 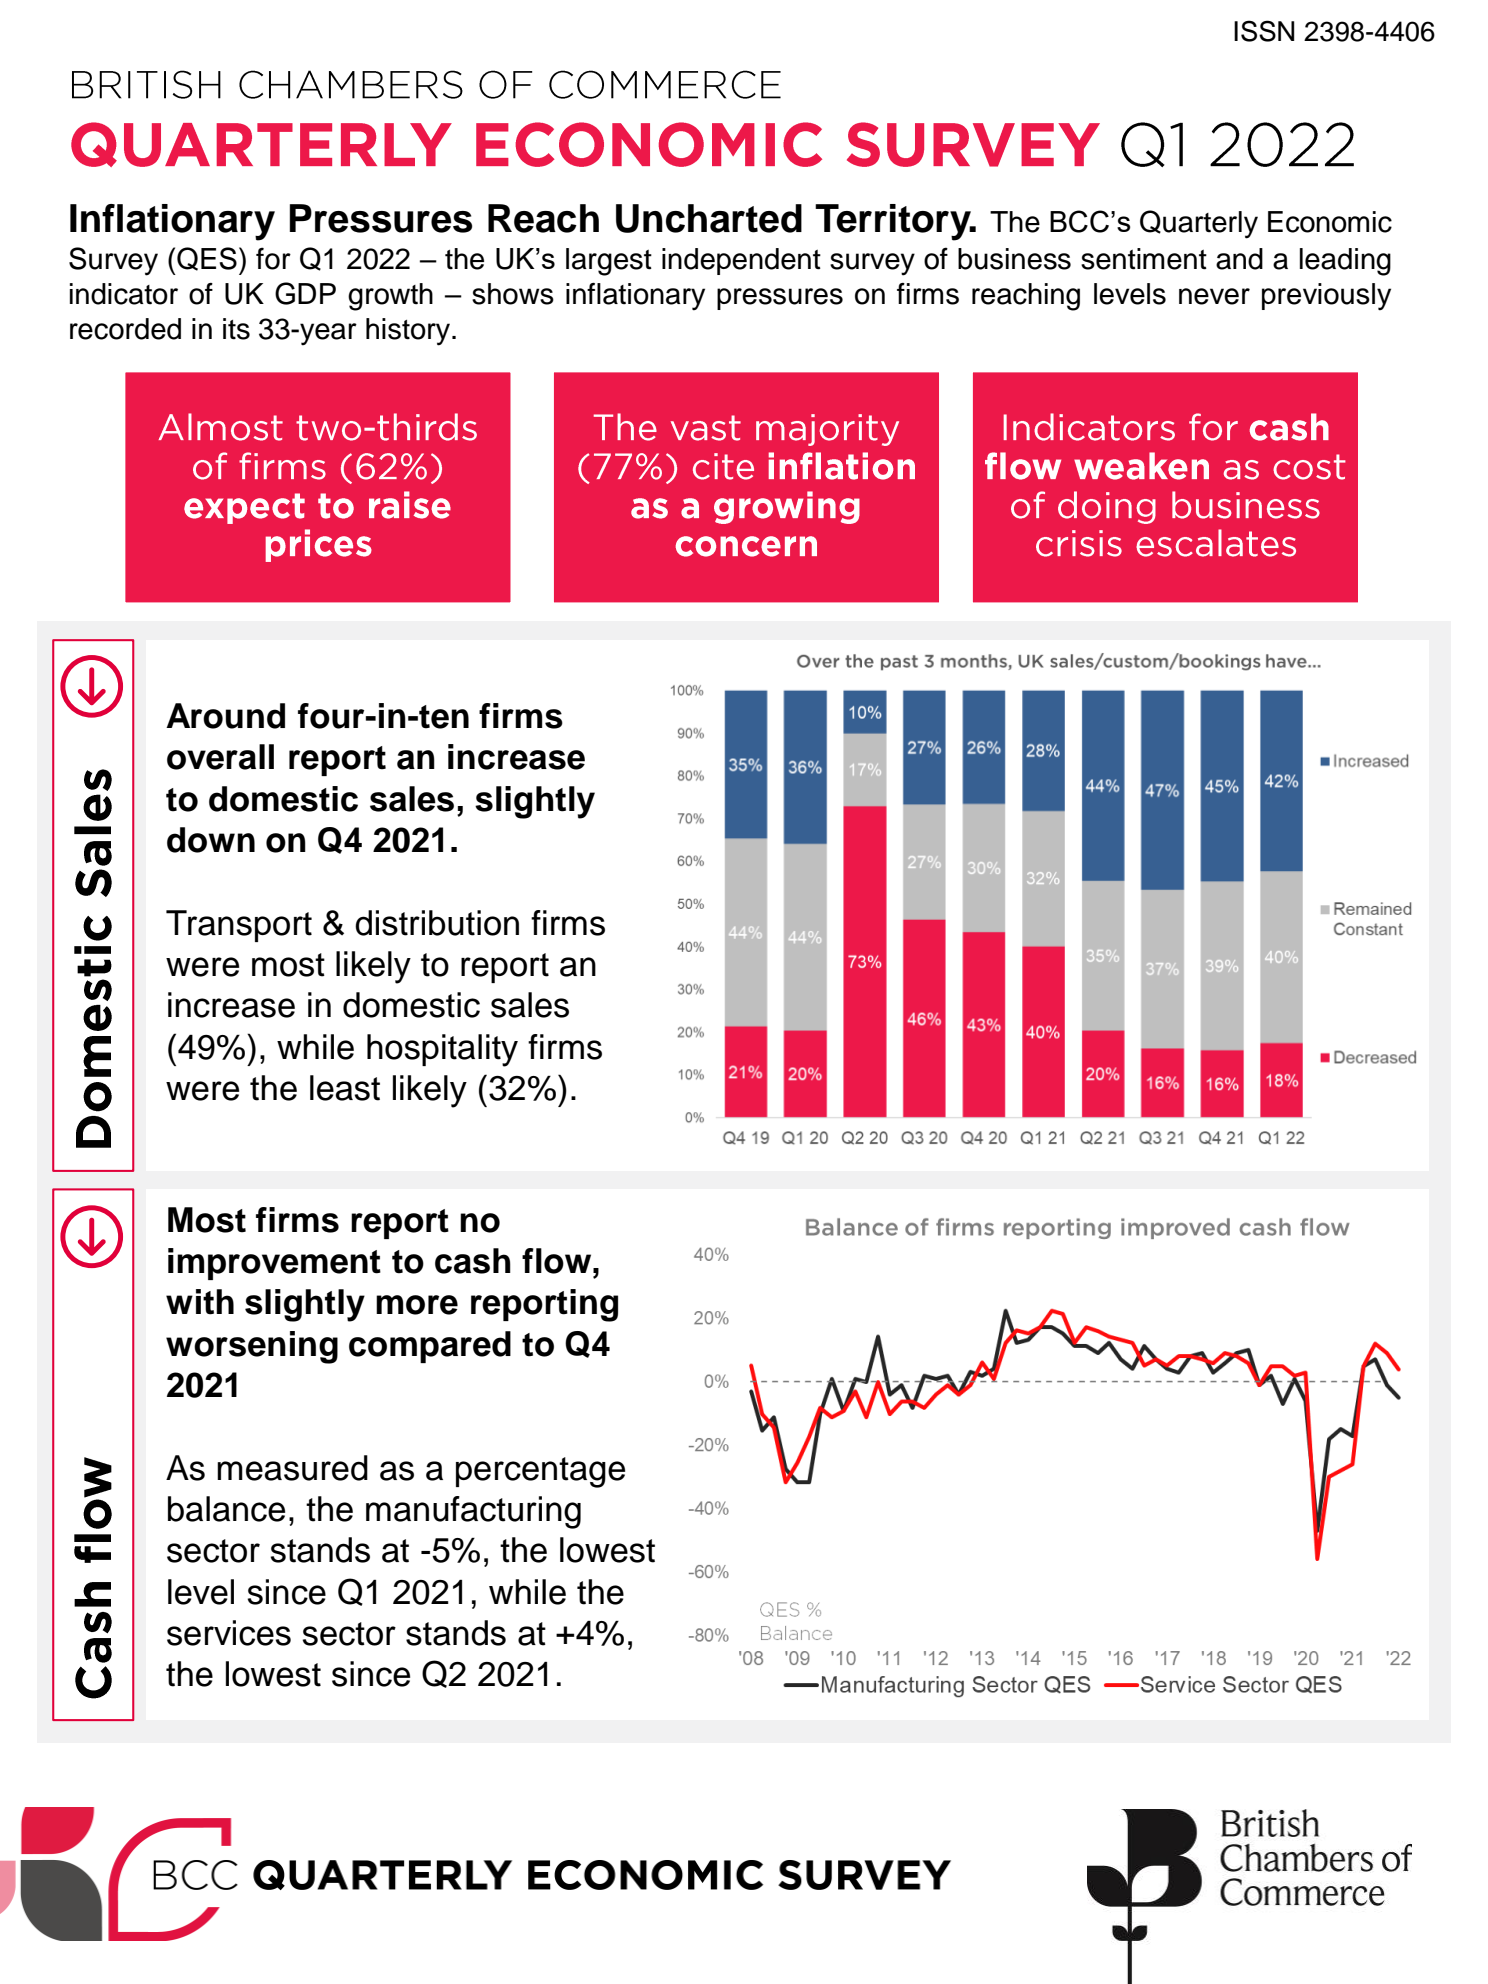 I want to click on distribution, so click(x=437, y=923).
